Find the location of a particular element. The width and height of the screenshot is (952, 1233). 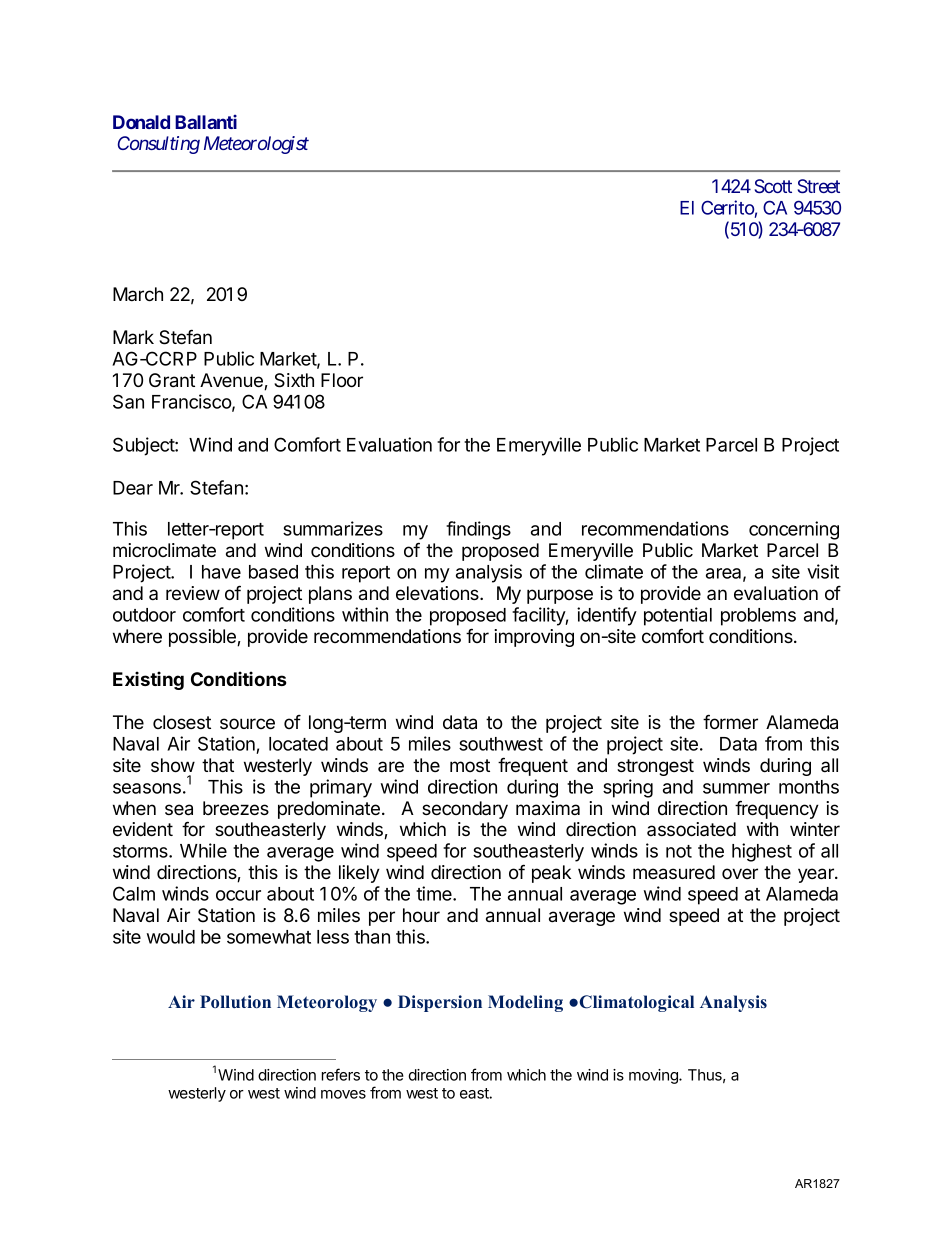

Pollution is located at coordinates (235, 1001).
